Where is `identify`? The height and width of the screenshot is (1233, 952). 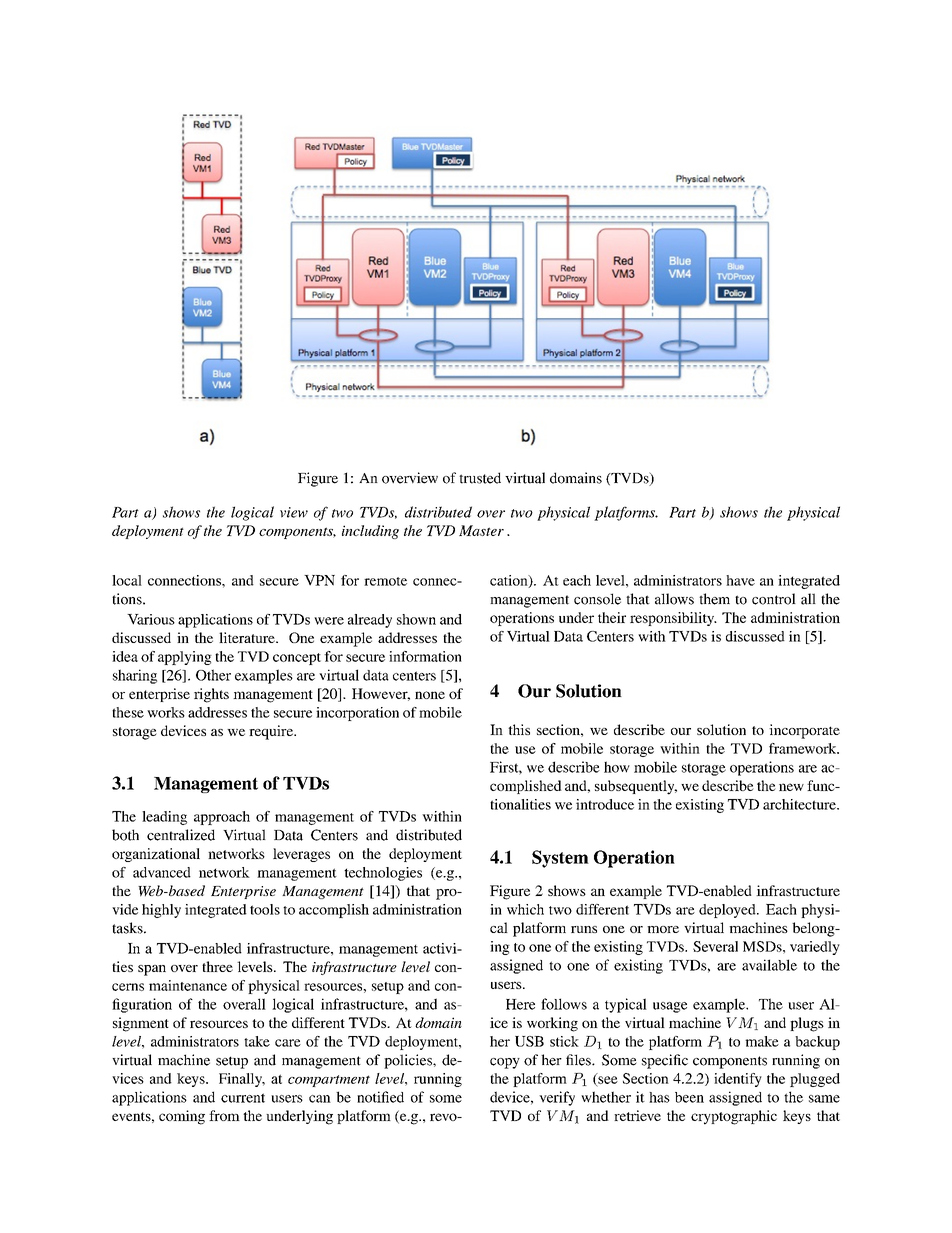
identify is located at coordinates (738, 1080).
